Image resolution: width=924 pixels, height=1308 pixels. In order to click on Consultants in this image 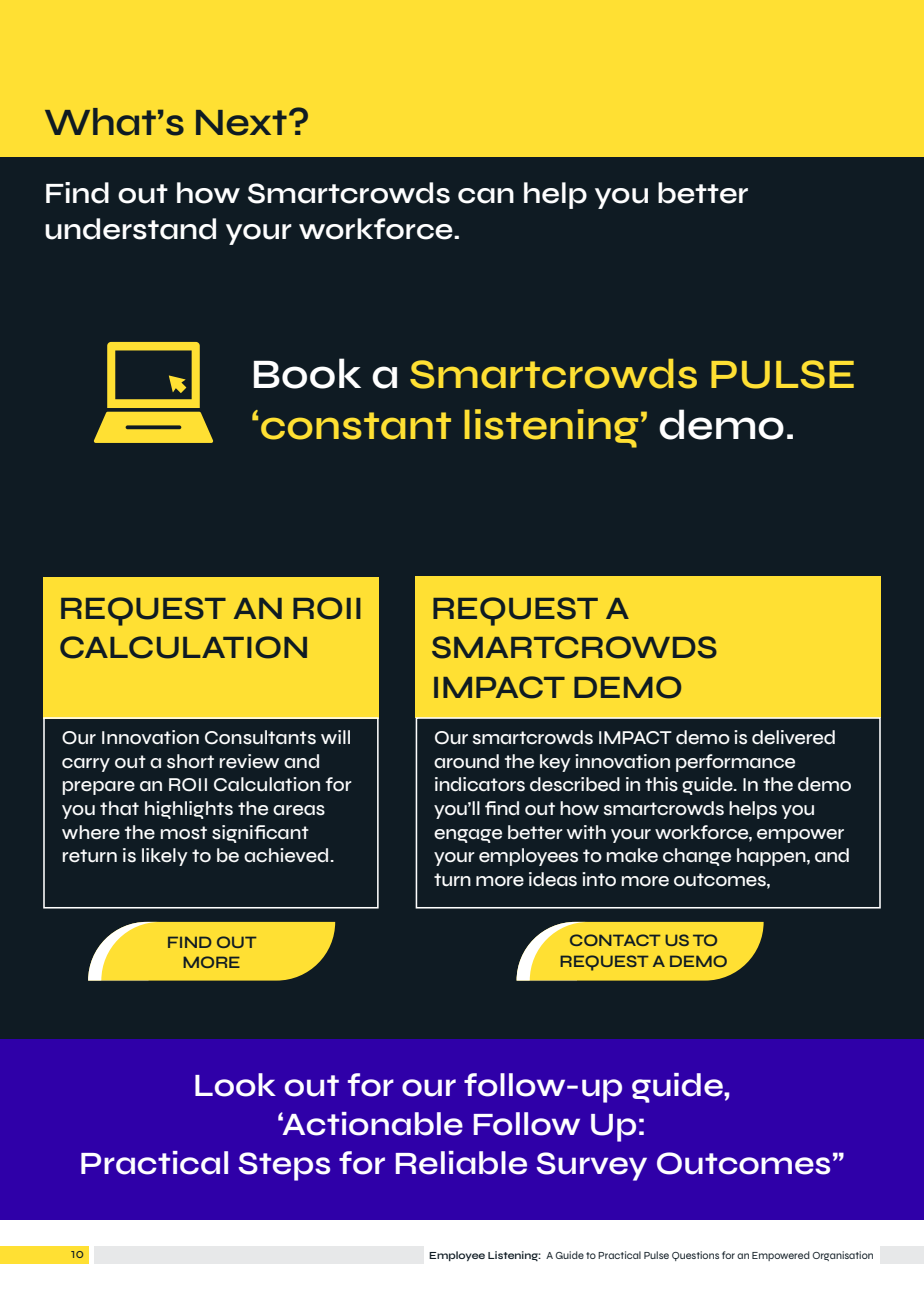, I will do `click(260, 737)`.
